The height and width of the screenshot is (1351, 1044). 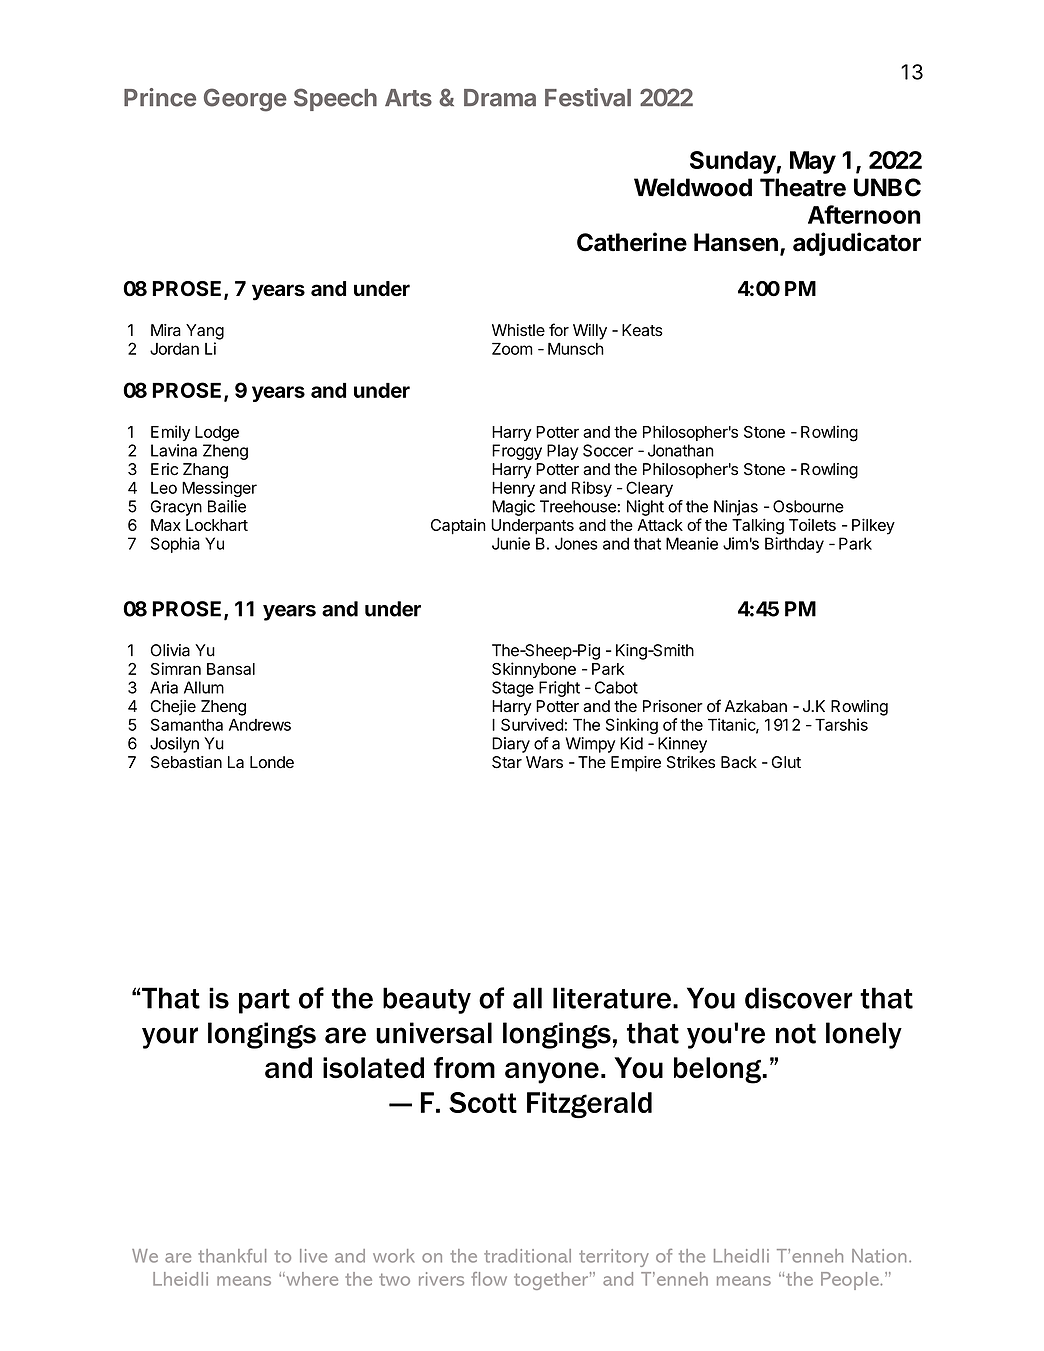 What do you see at coordinates (500, 98) in the screenshot?
I see `Drama` at bounding box center [500, 98].
